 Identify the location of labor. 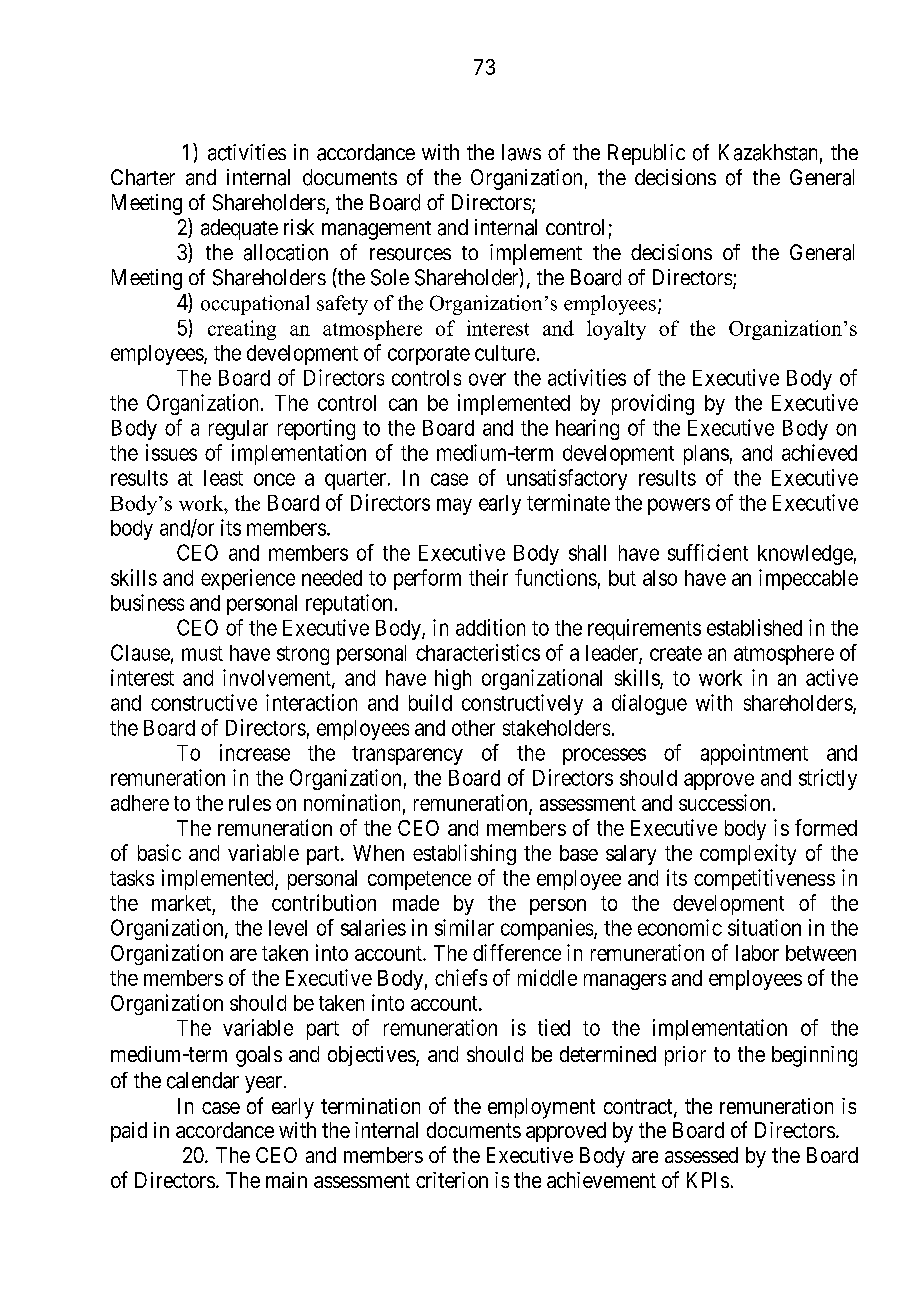
(757, 953).
